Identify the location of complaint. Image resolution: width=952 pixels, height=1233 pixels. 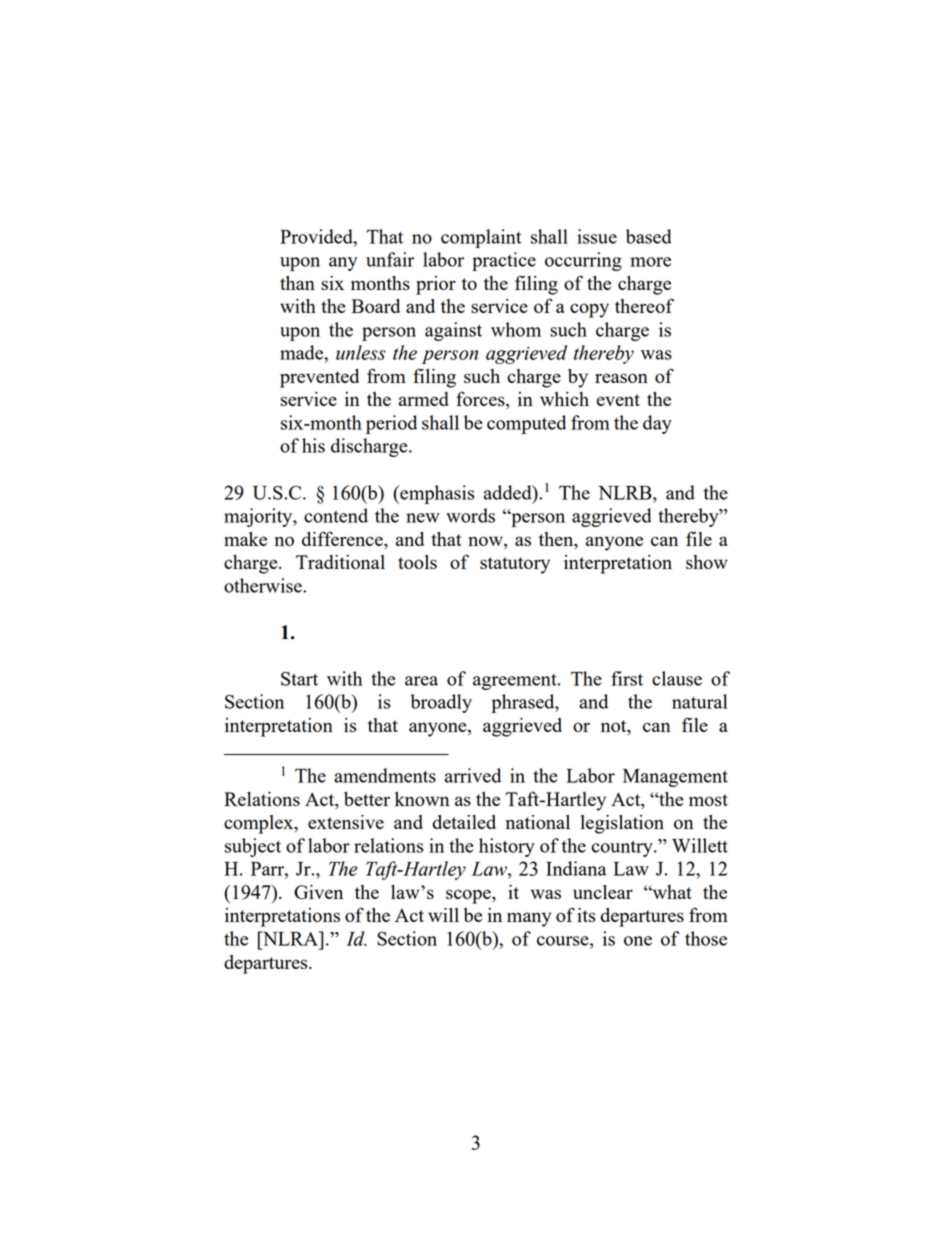
(481, 238).
